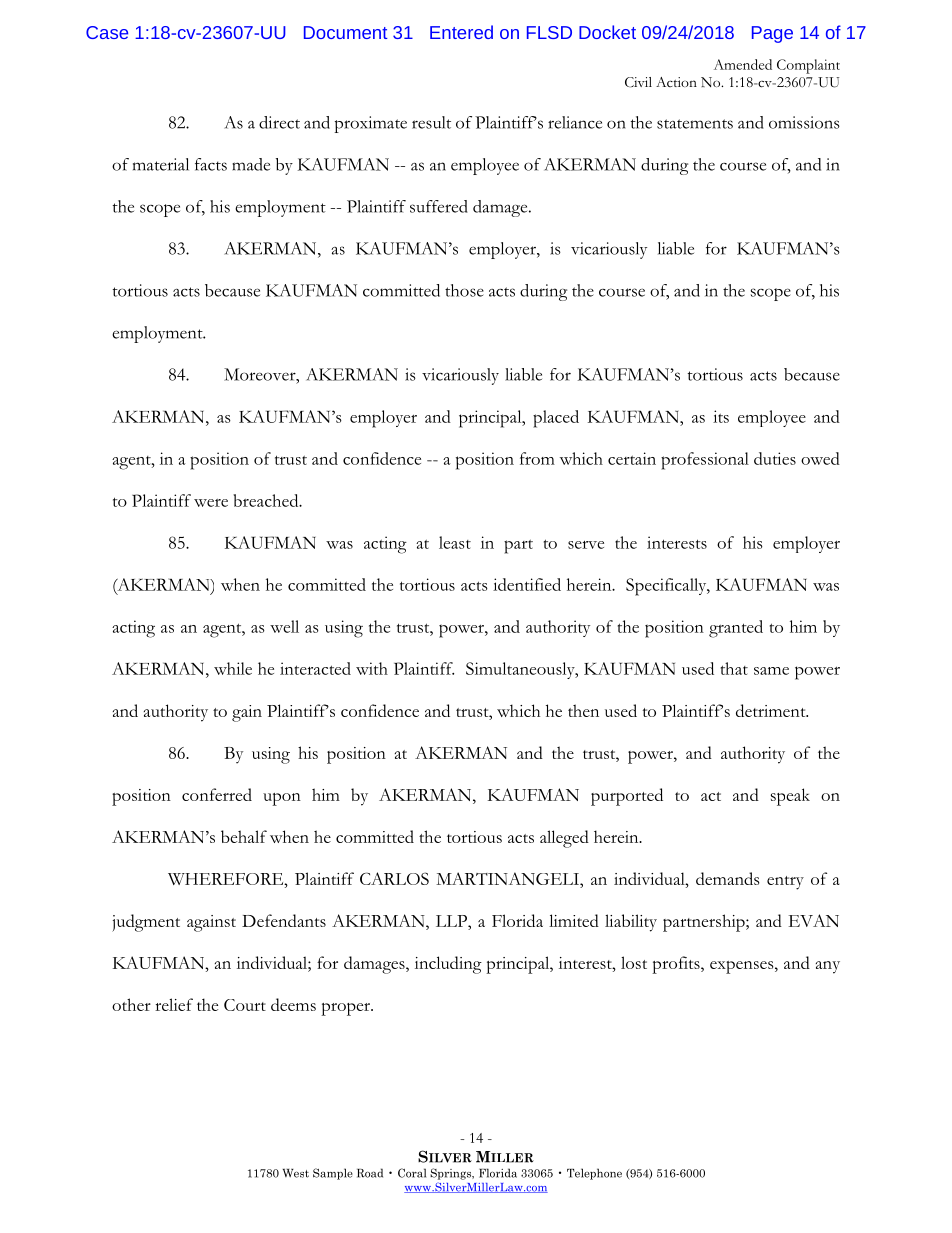  Describe the element at coordinates (107, 32) in the screenshot. I see `Case` at that location.
